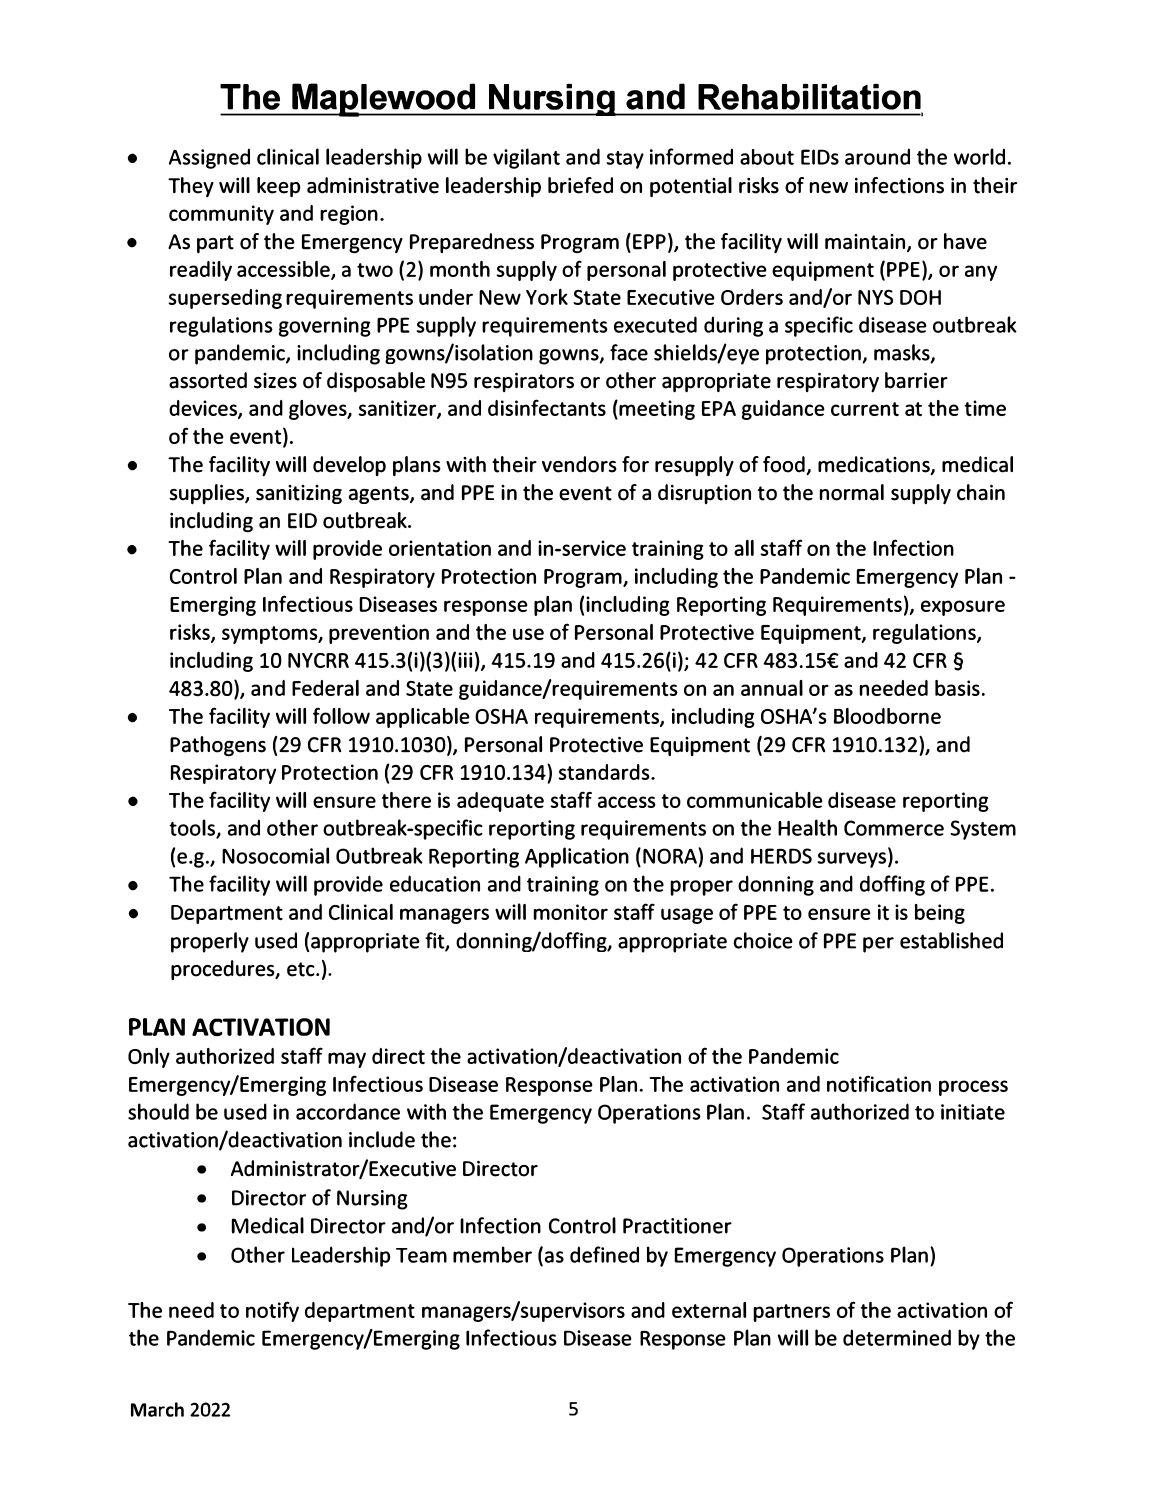 This image has height=1506, width=1164. Describe the element at coordinates (526, 158) in the image. I see `vigilant` at that location.
